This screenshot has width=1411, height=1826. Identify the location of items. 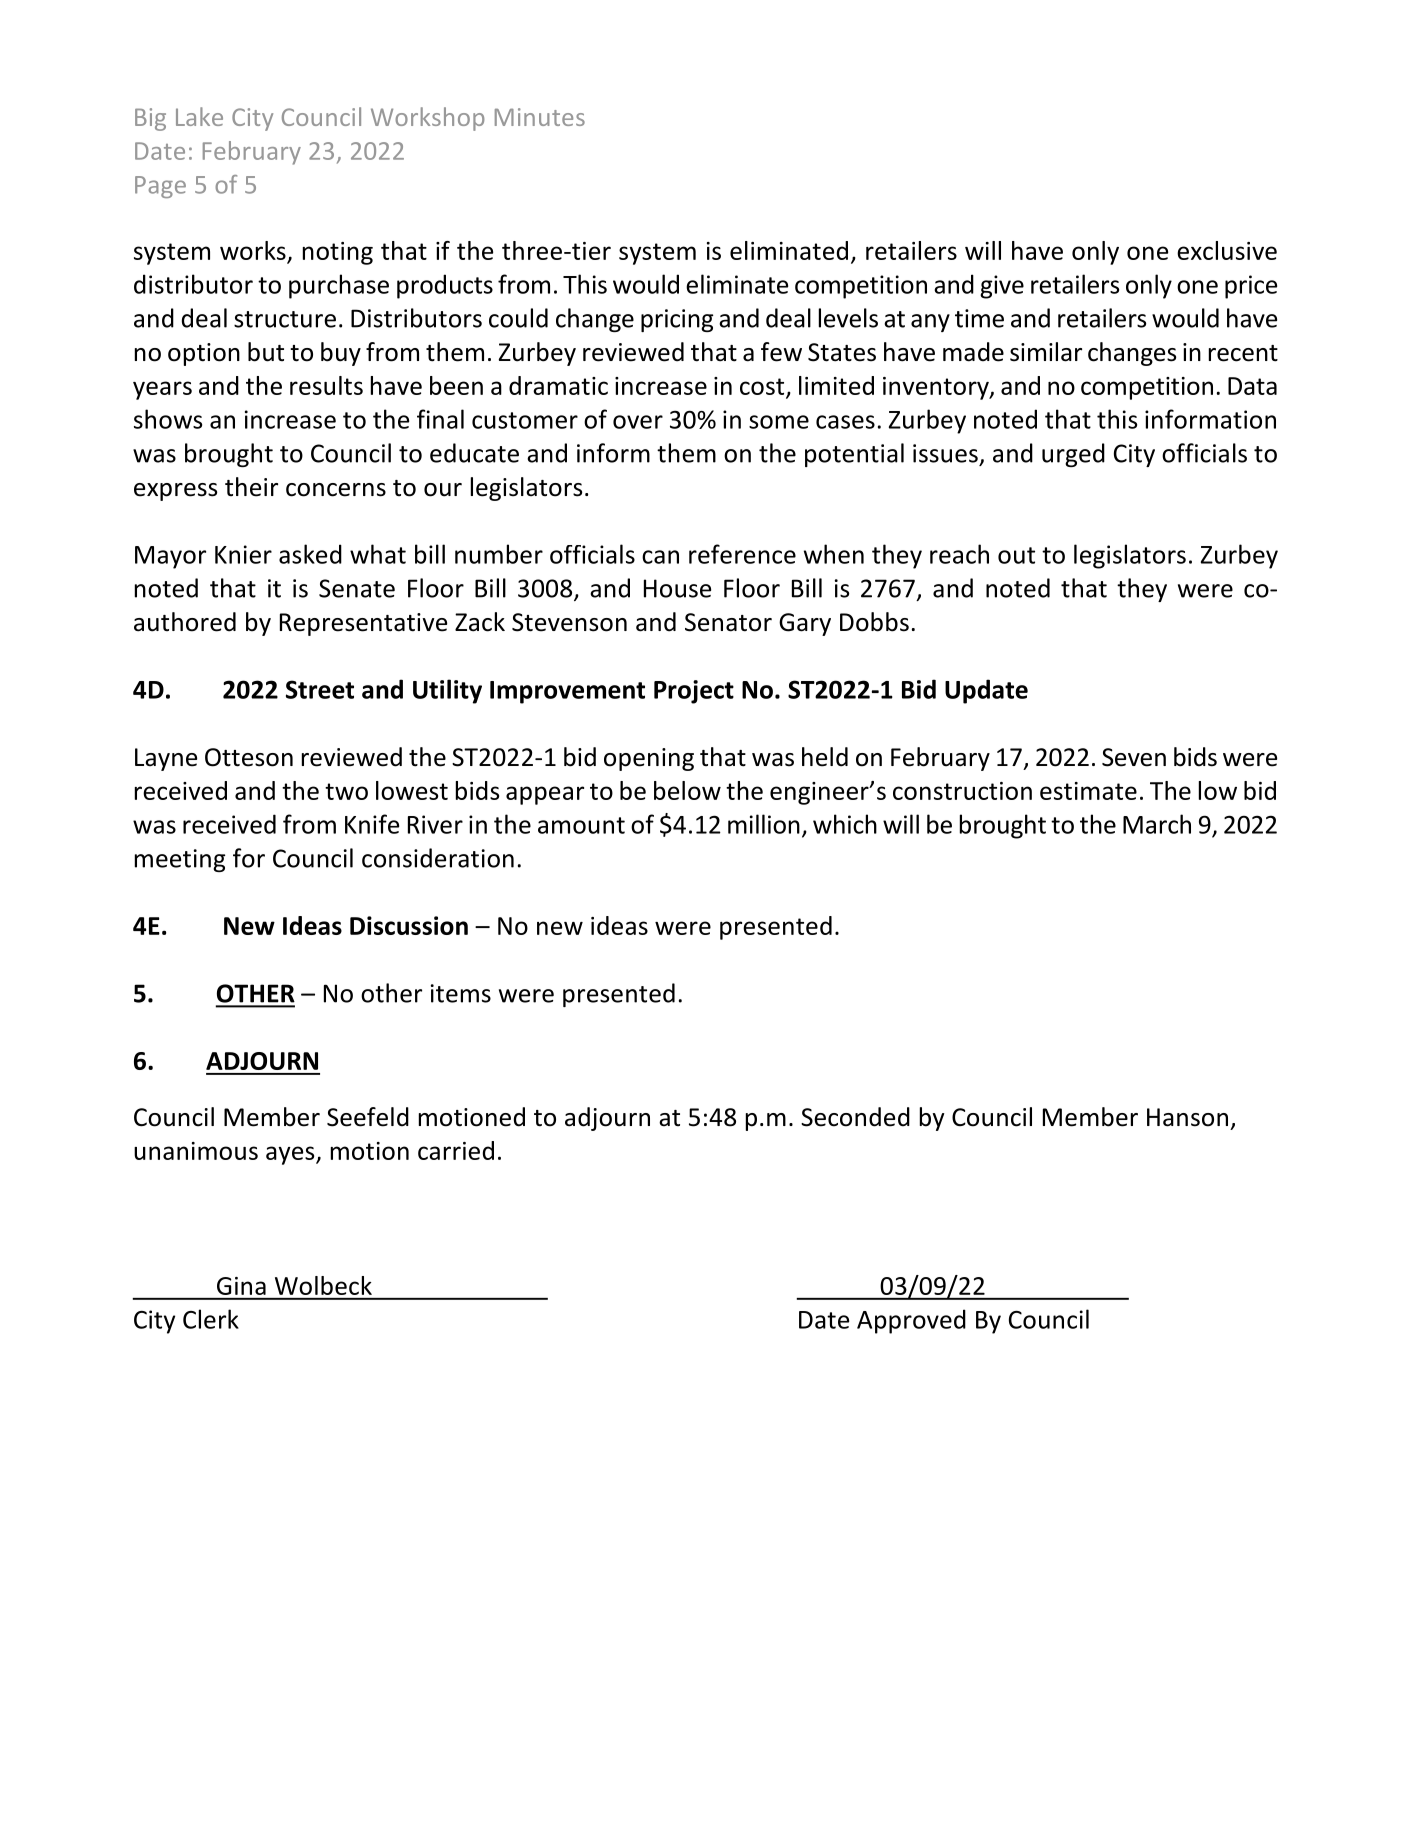
(461, 993).
